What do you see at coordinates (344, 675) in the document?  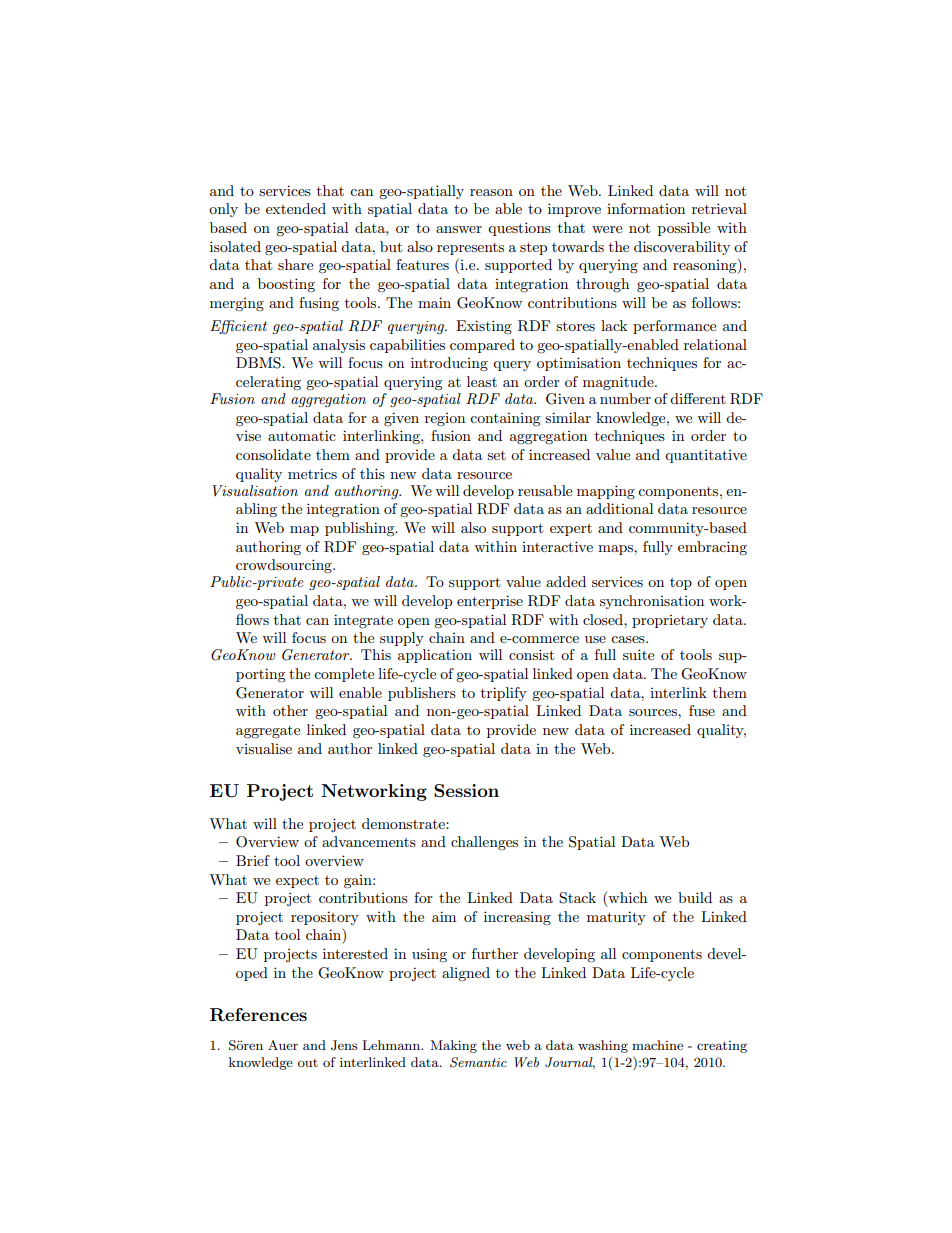 I see `complete` at bounding box center [344, 675].
